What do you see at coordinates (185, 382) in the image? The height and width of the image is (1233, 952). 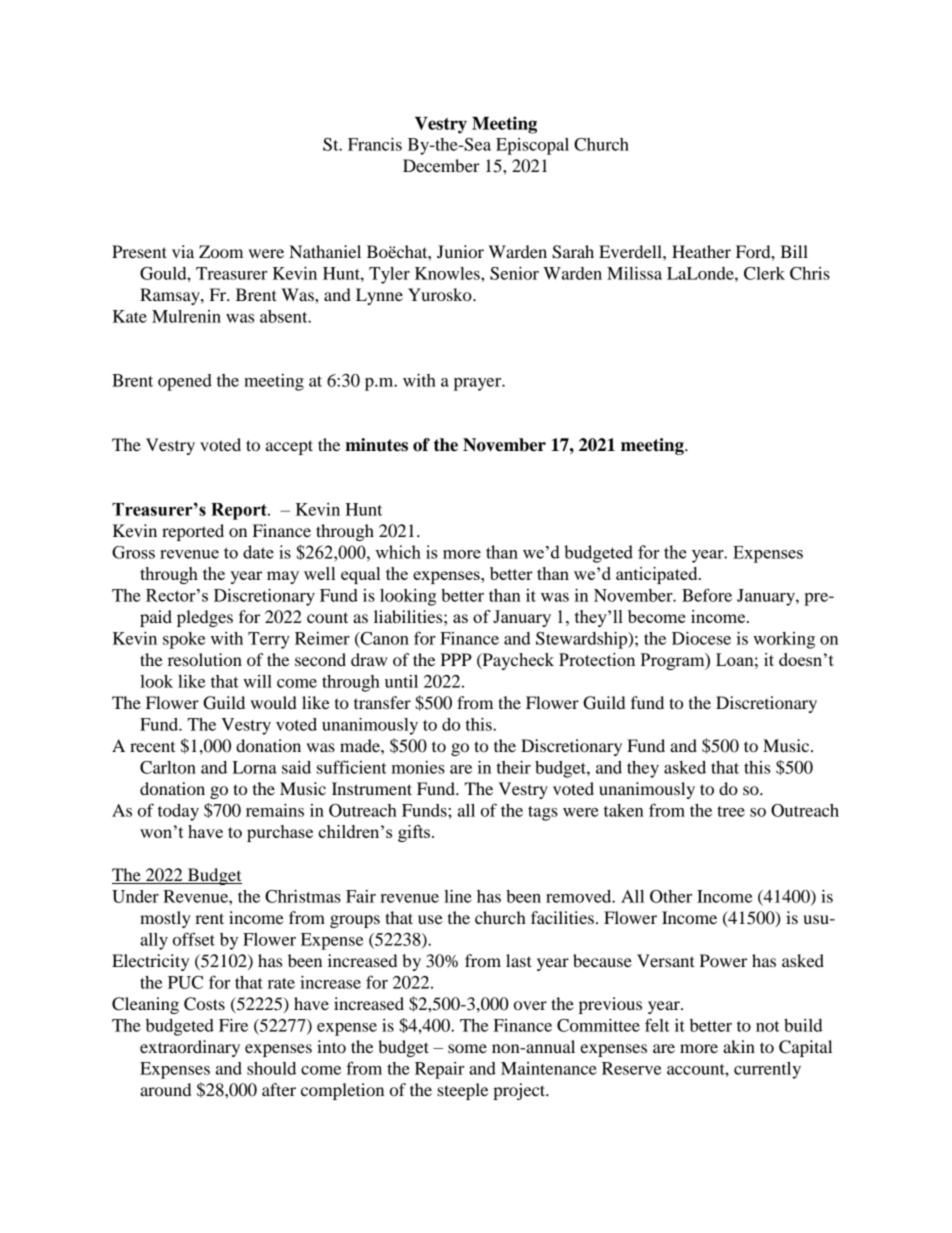 I see `opened` at bounding box center [185, 382].
